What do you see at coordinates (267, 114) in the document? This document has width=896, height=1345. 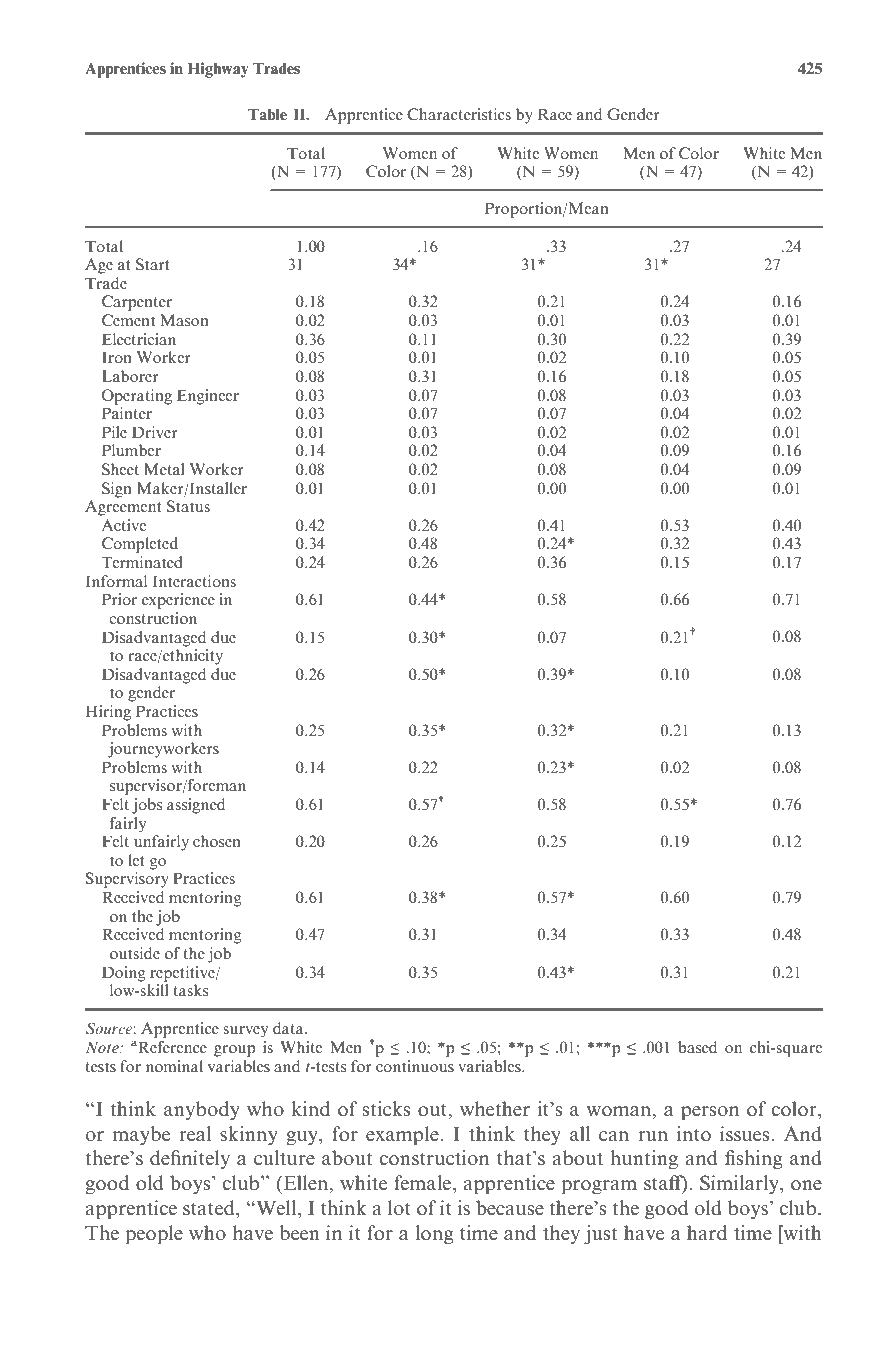 I see `Table` at bounding box center [267, 114].
